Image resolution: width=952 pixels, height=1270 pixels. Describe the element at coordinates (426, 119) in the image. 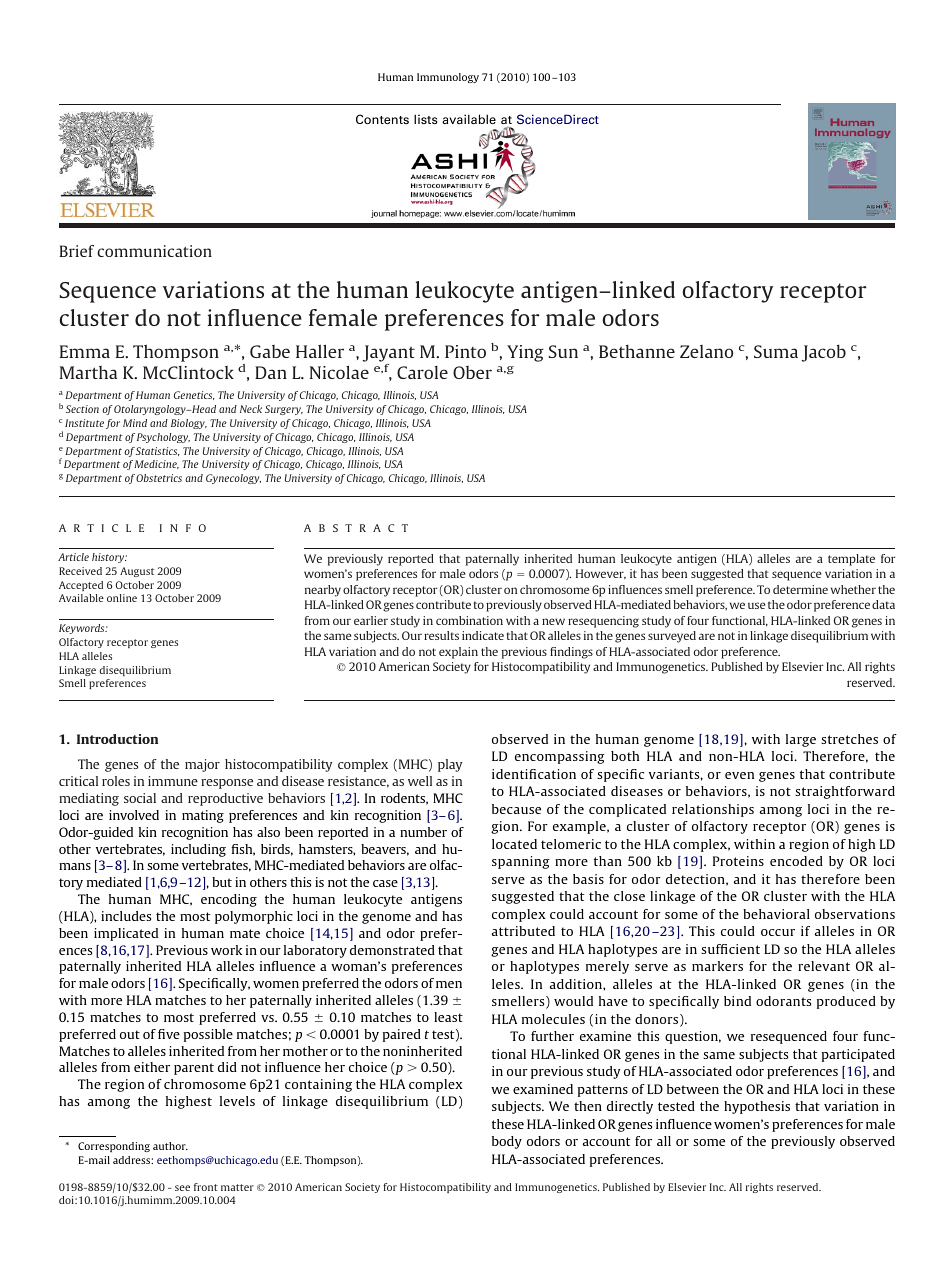

I see `lists` at that location.
